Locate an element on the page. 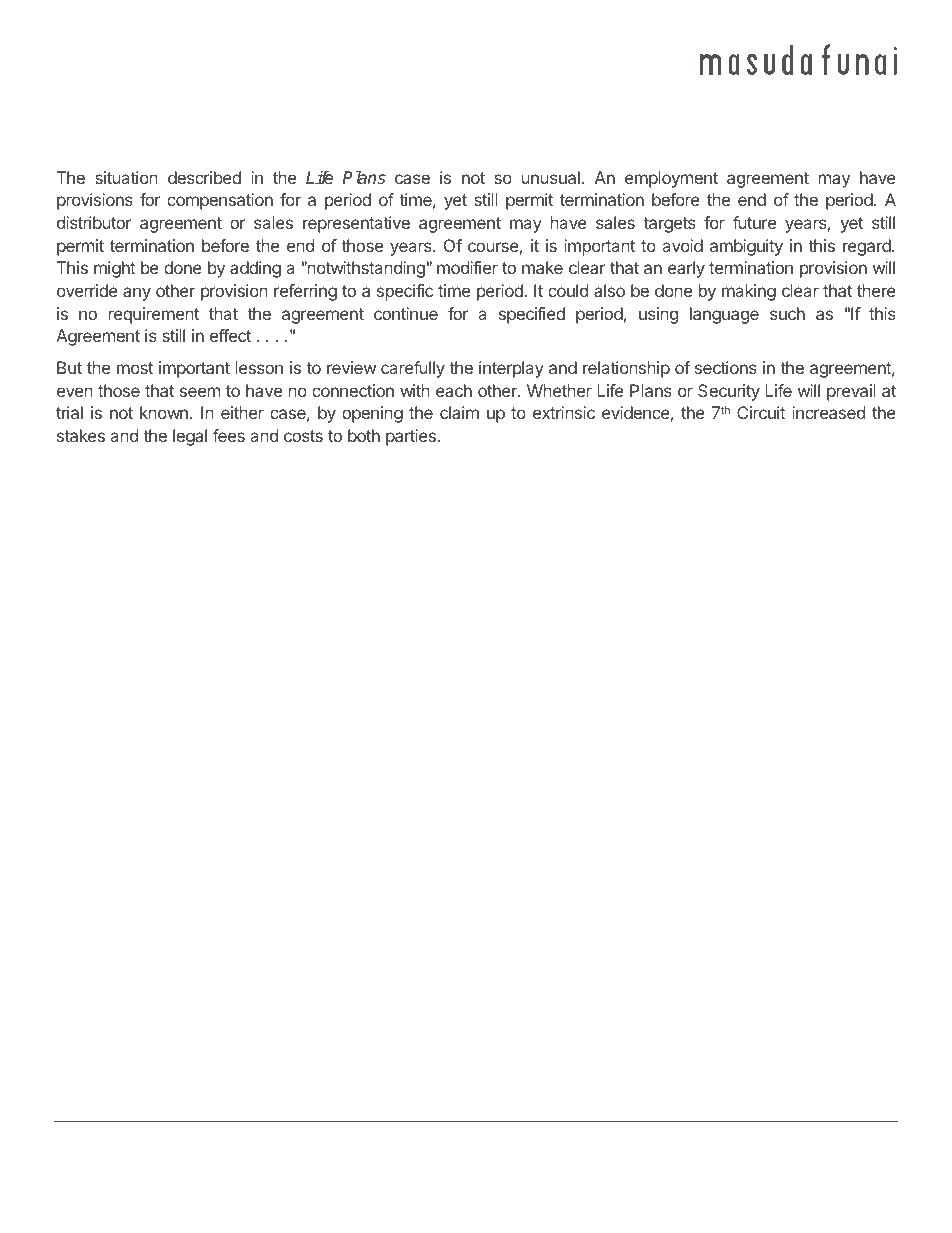  facts is located at coordinates (142, 1169).
